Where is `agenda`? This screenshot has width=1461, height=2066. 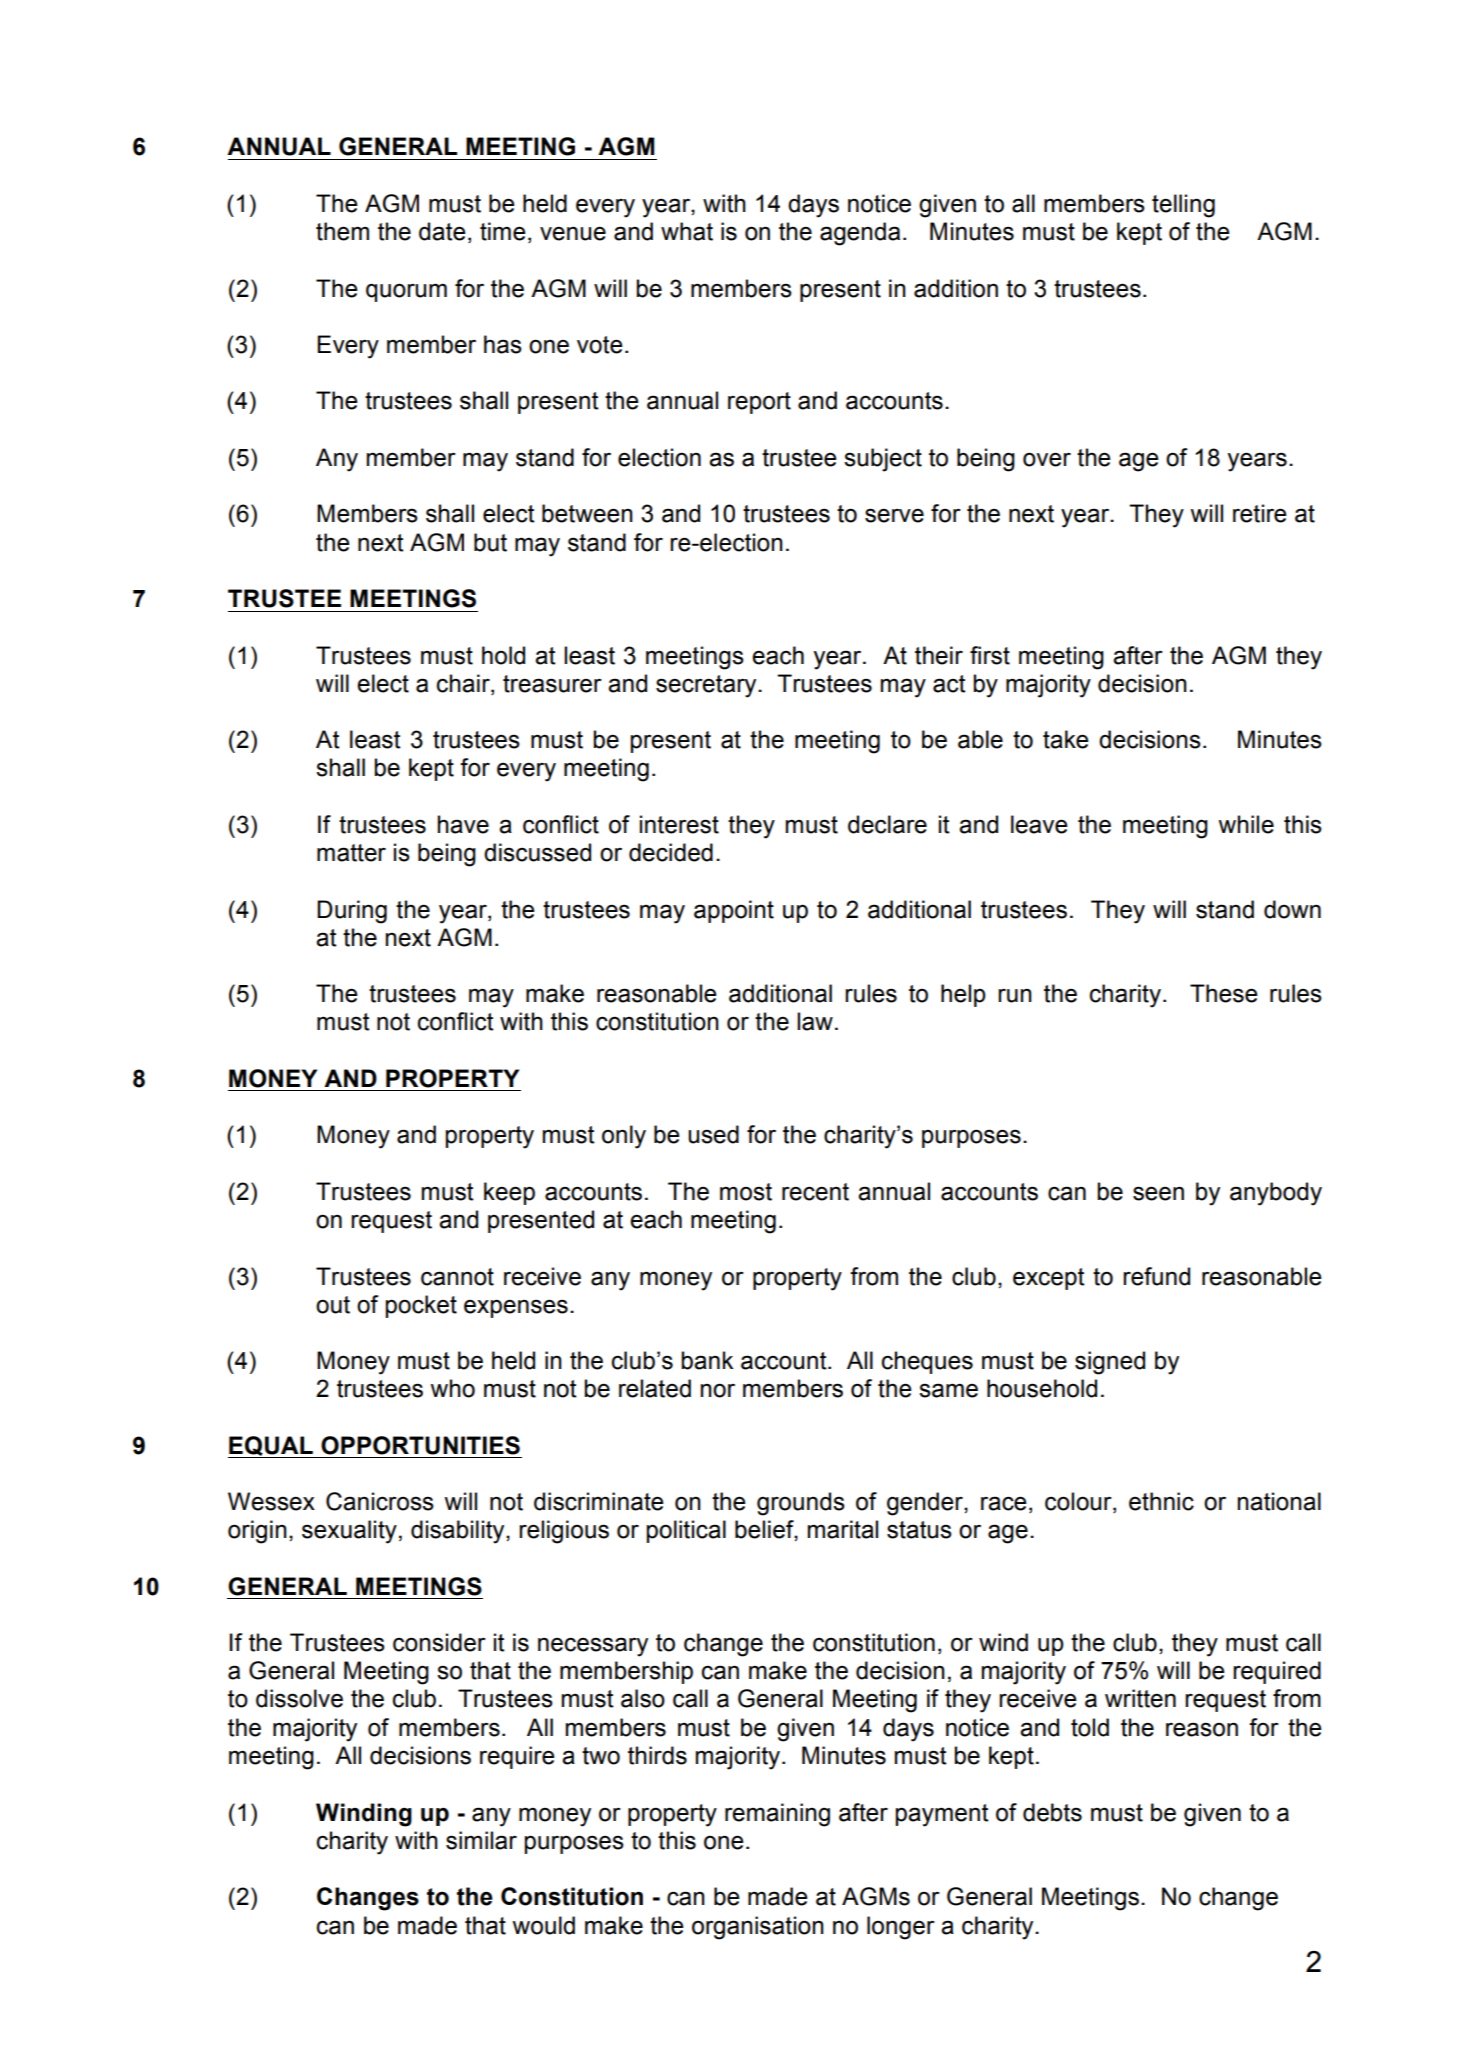 agenda is located at coordinates (860, 234).
